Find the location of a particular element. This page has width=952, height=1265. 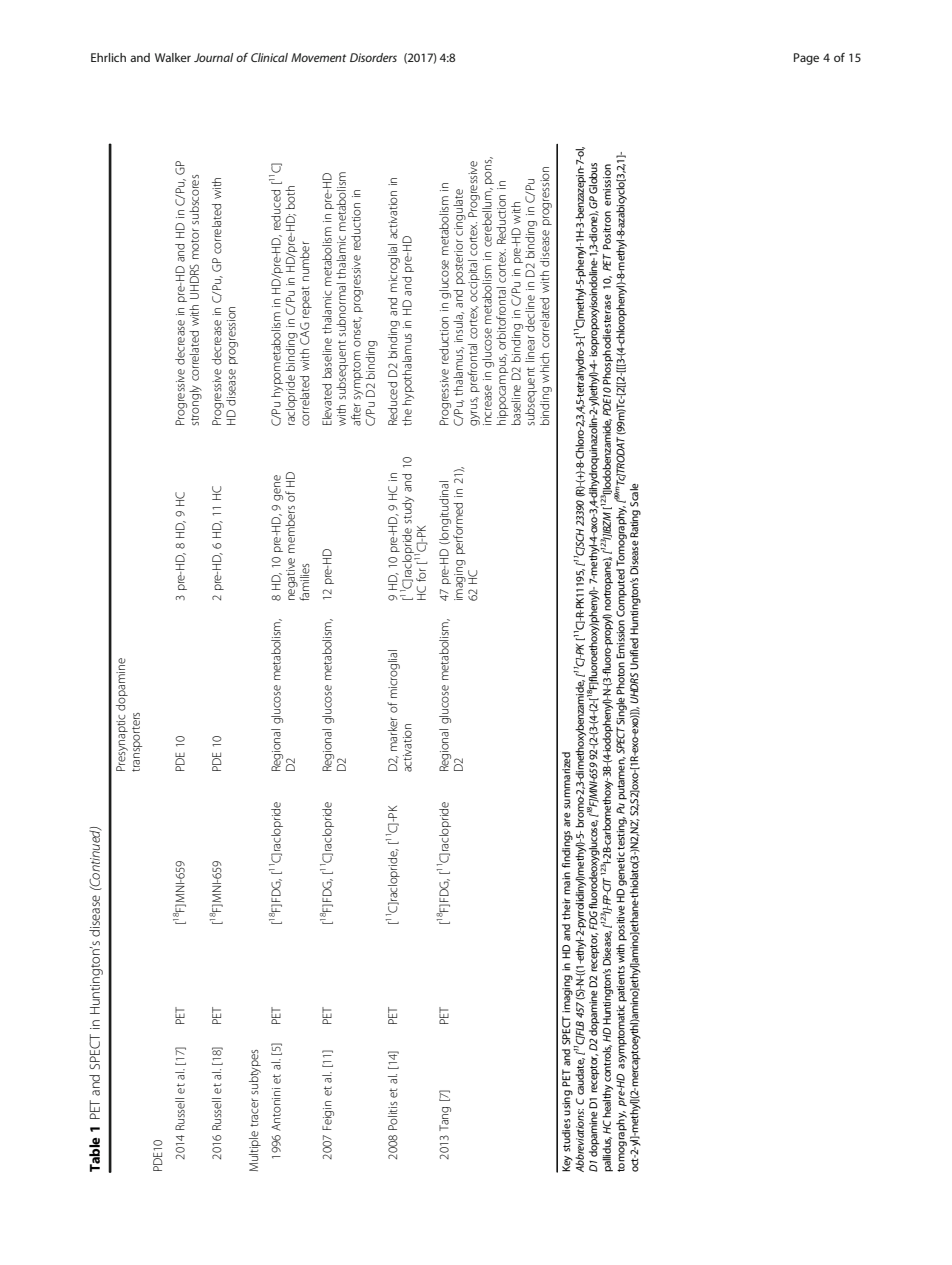

Disorders is located at coordinates (373, 57).
